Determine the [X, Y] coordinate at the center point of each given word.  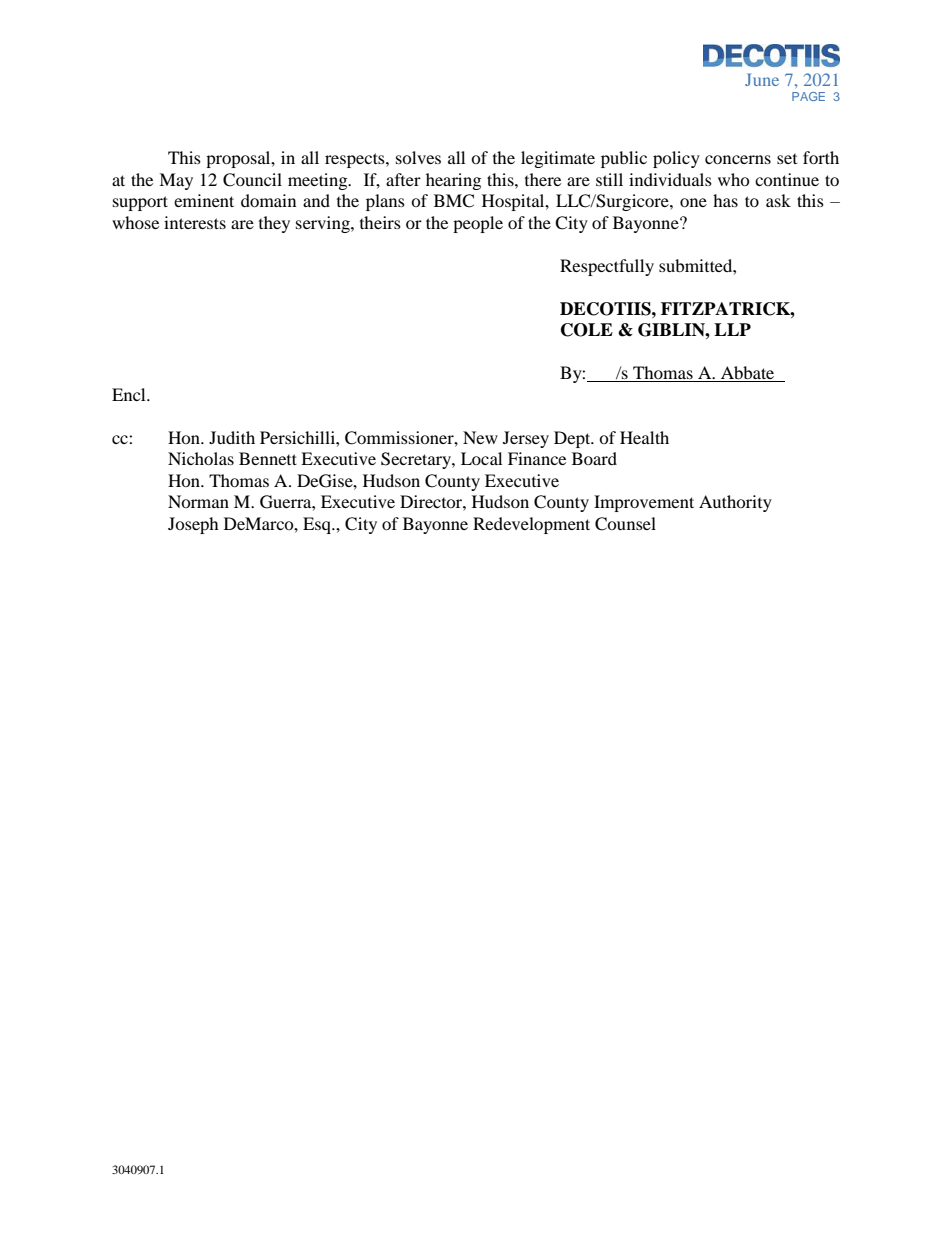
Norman [198, 501]
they [274, 224]
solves [418, 157]
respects [356, 160]
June [762, 79]
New [480, 437]
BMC [454, 201]
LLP [732, 329]
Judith [232, 437]
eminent [204, 200]
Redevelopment [531, 525]
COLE [587, 330]
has [725, 200]
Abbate [748, 374]
